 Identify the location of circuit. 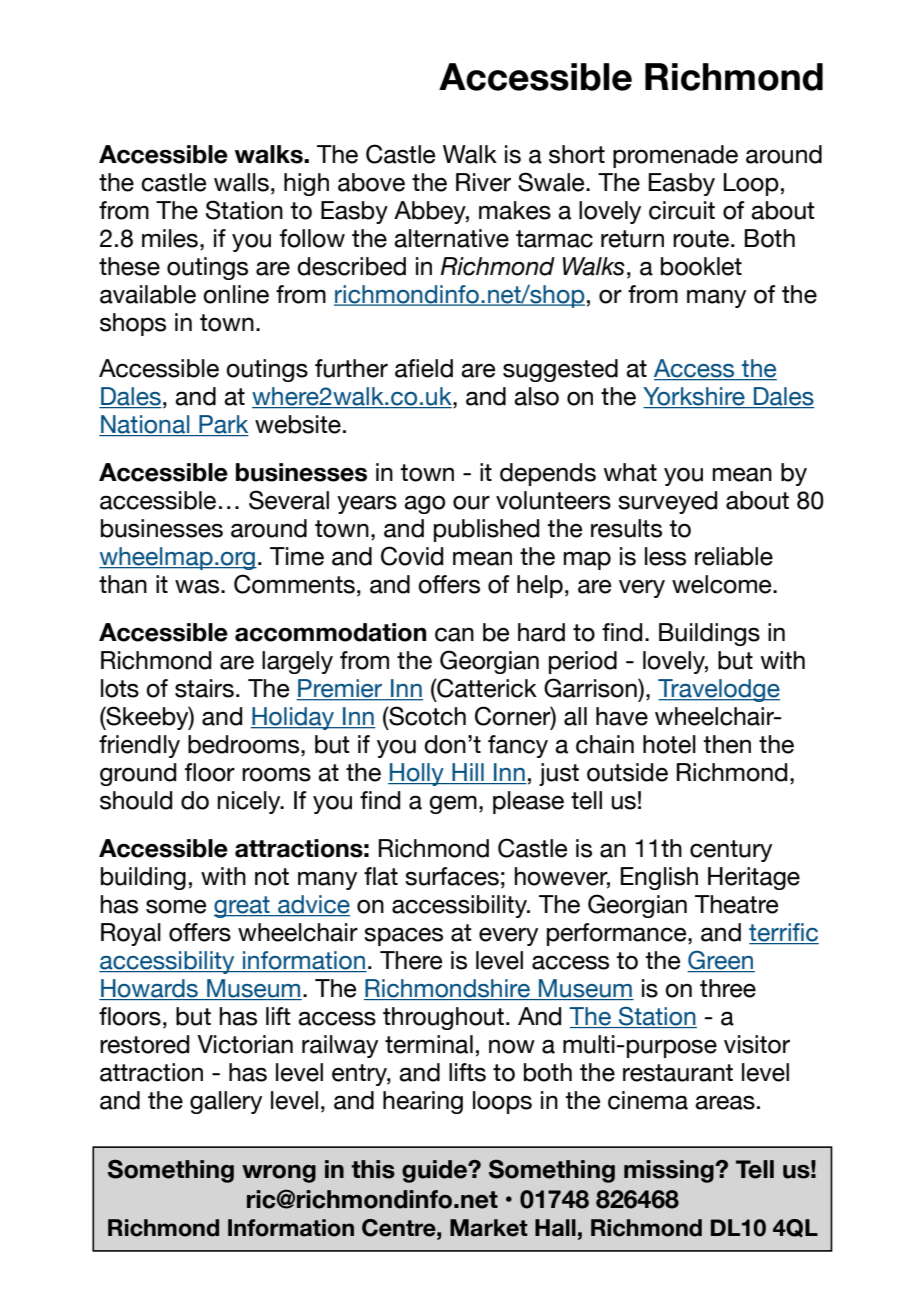
(682, 210).
